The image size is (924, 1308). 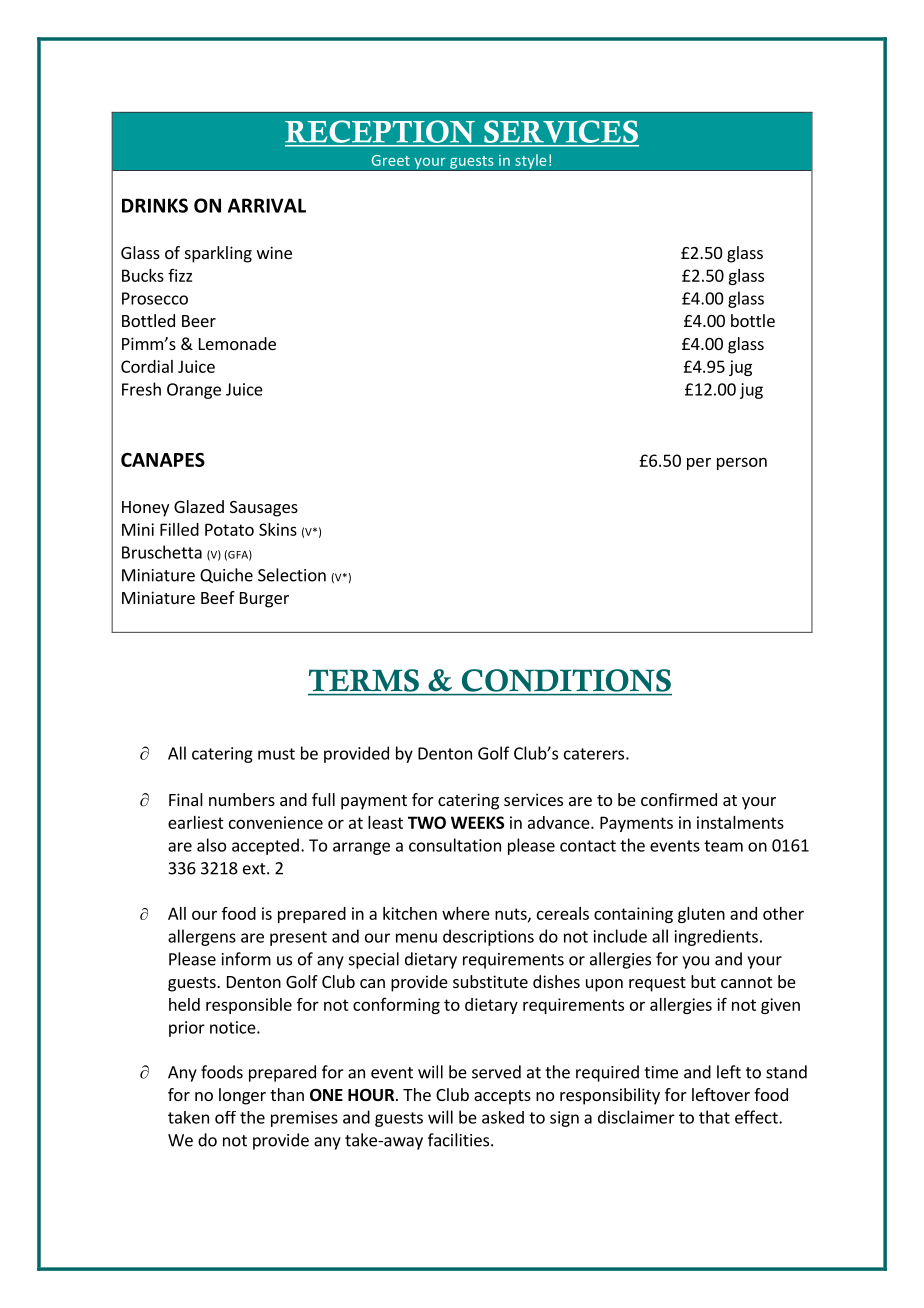 What do you see at coordinates (679, 799) in the image?
I see `confirmed` at bounding box center [679, 799].
